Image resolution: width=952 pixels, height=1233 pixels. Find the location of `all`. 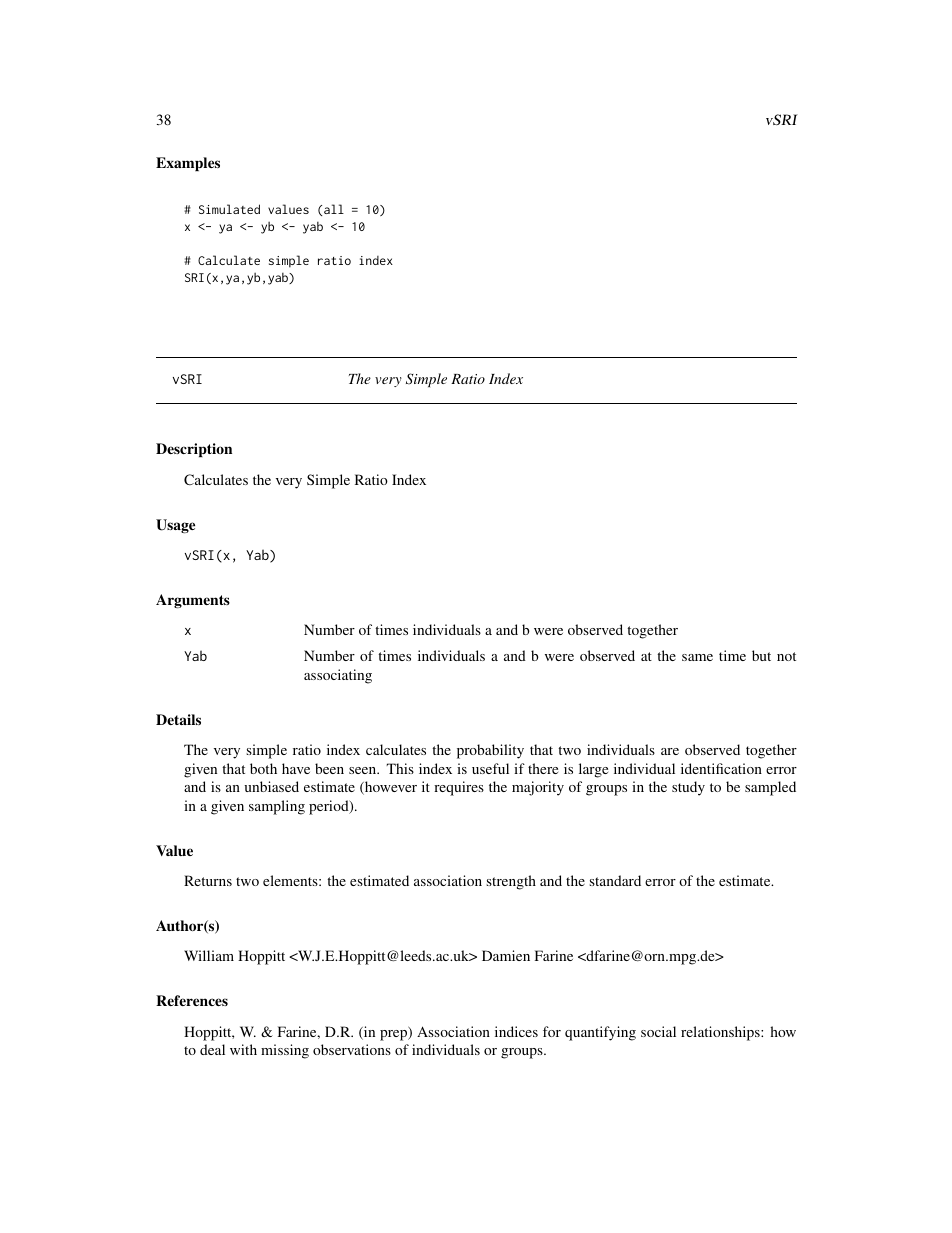

all is located at coordinates (334, 209).
